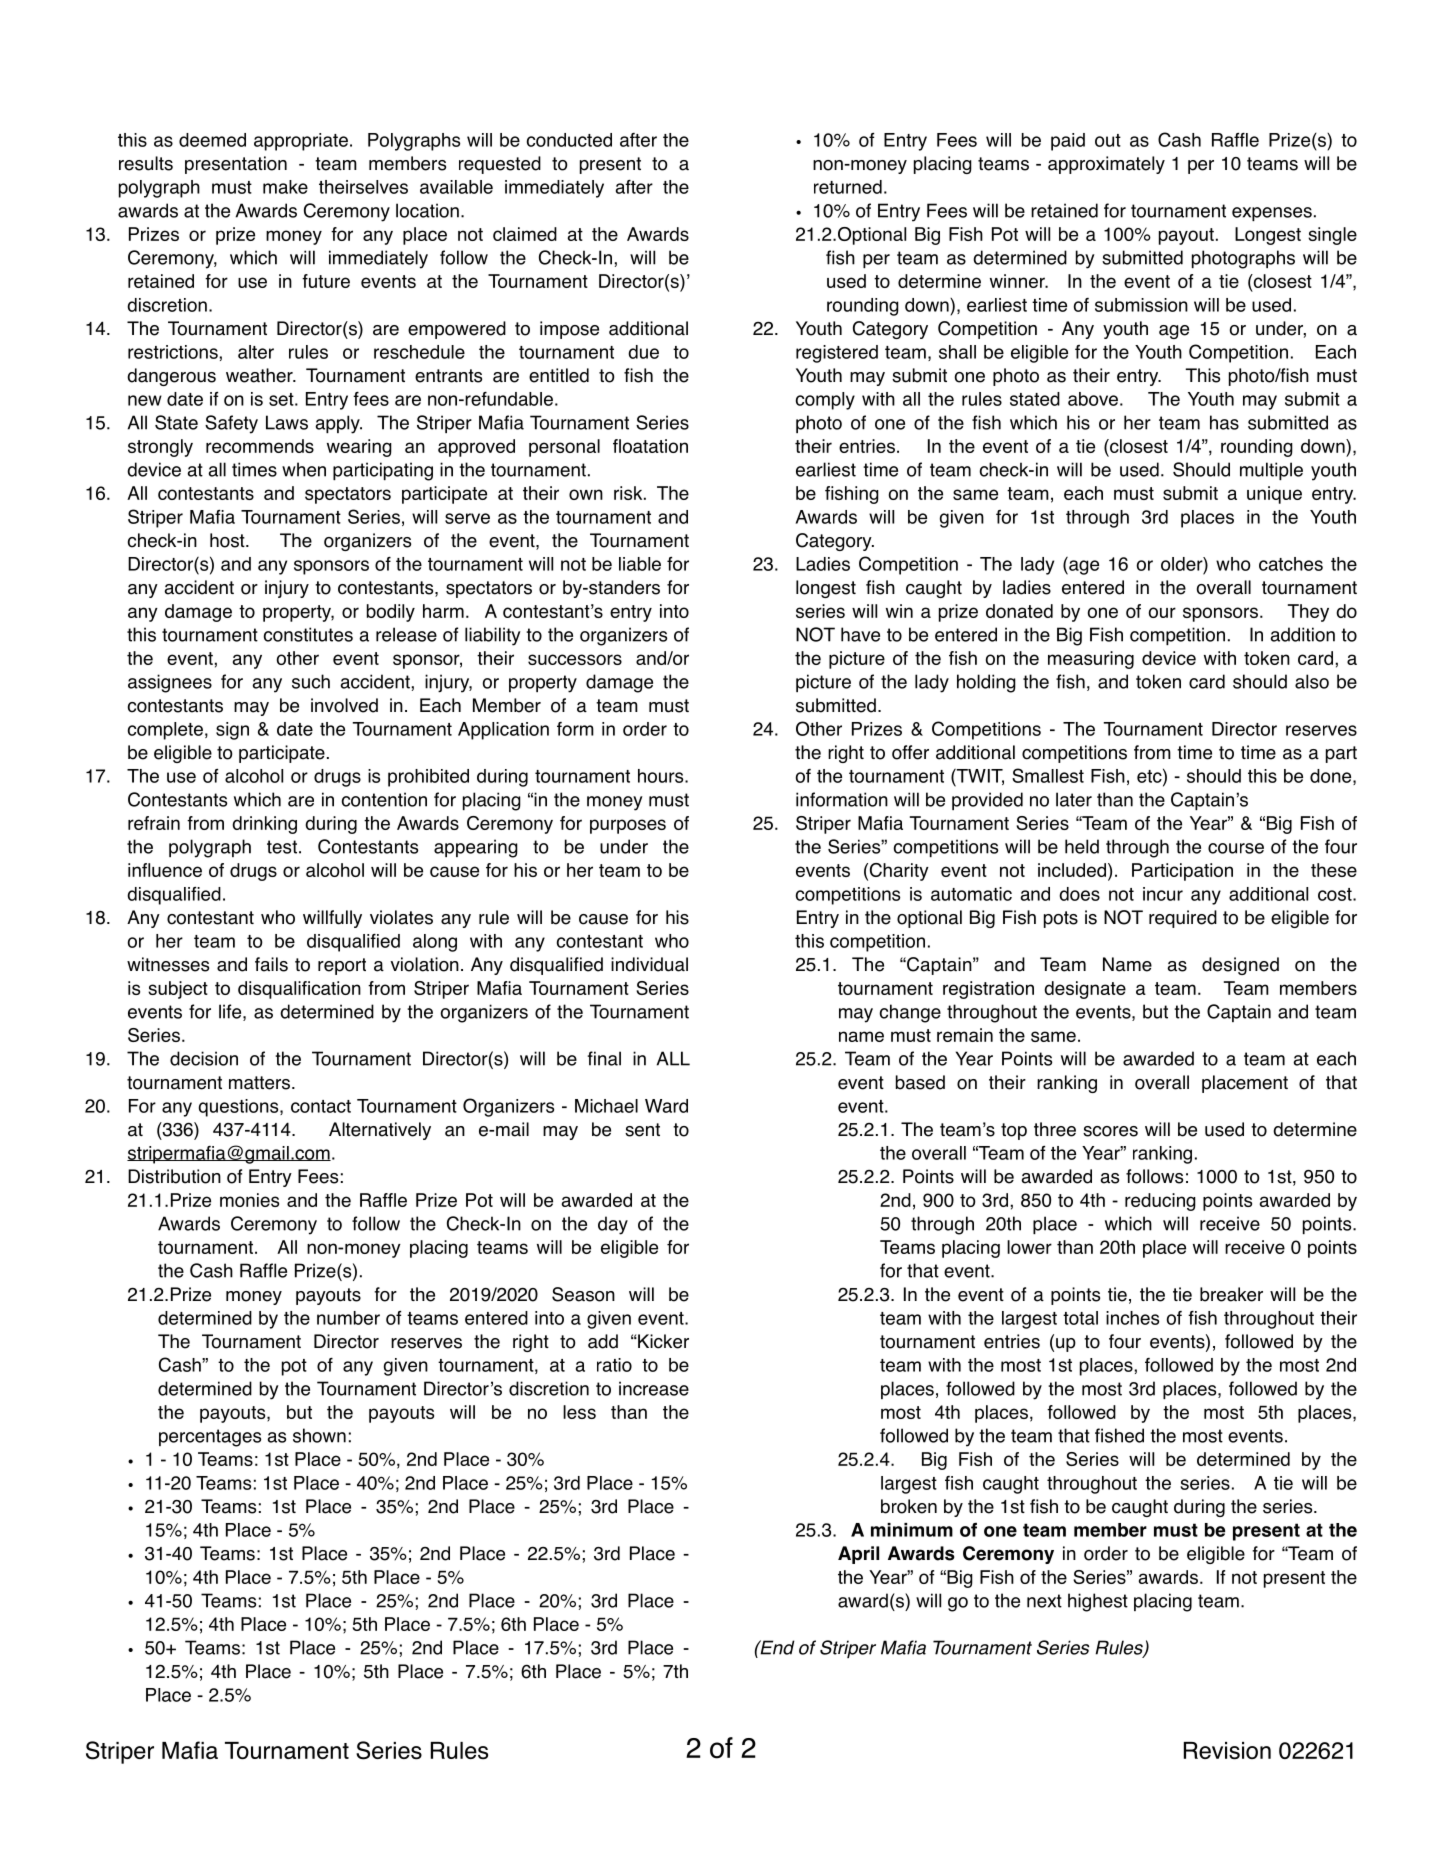  I want to click on make, so click(285, 187).
